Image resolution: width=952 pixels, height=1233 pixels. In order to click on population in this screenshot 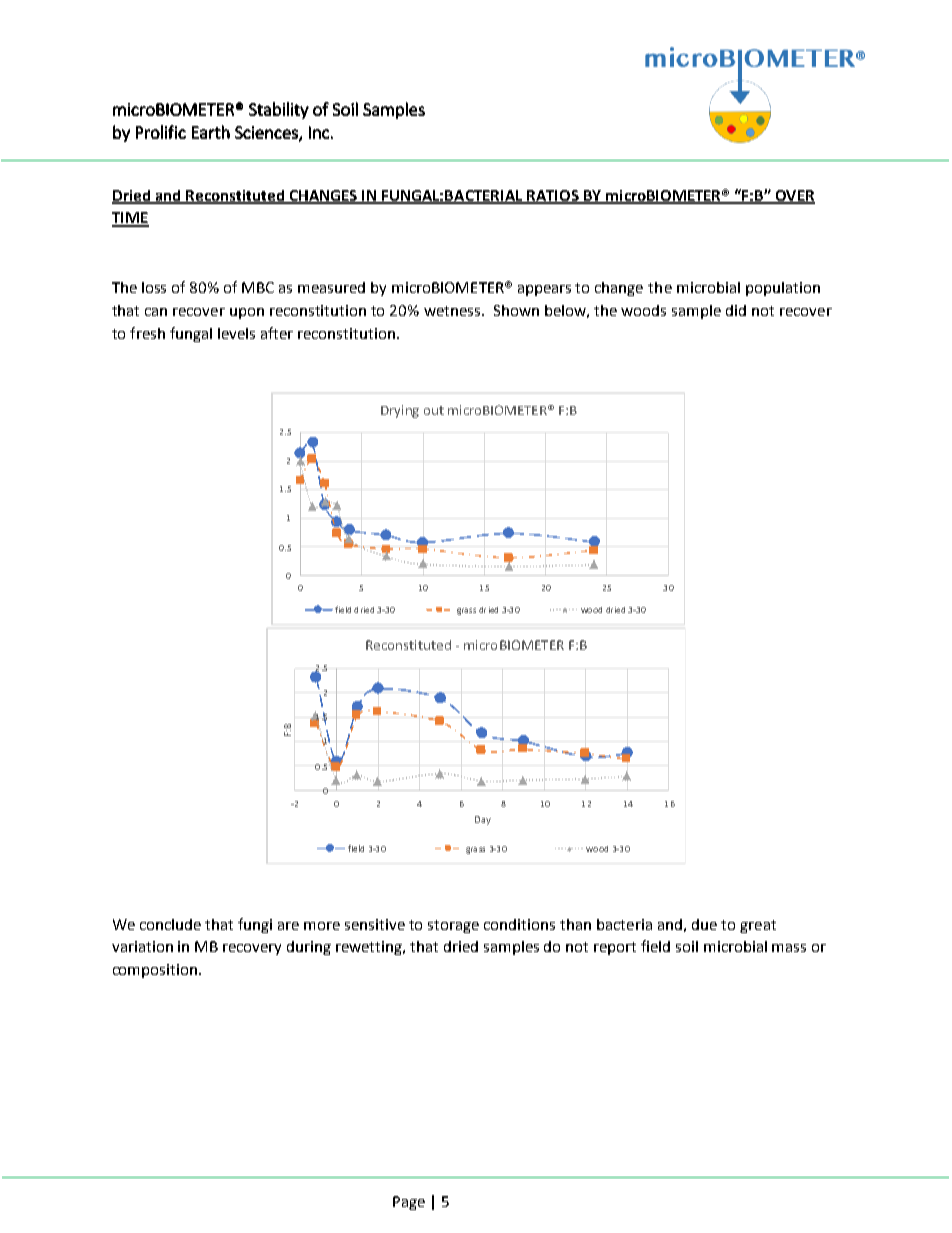, I will do `click(783, 289)`.
